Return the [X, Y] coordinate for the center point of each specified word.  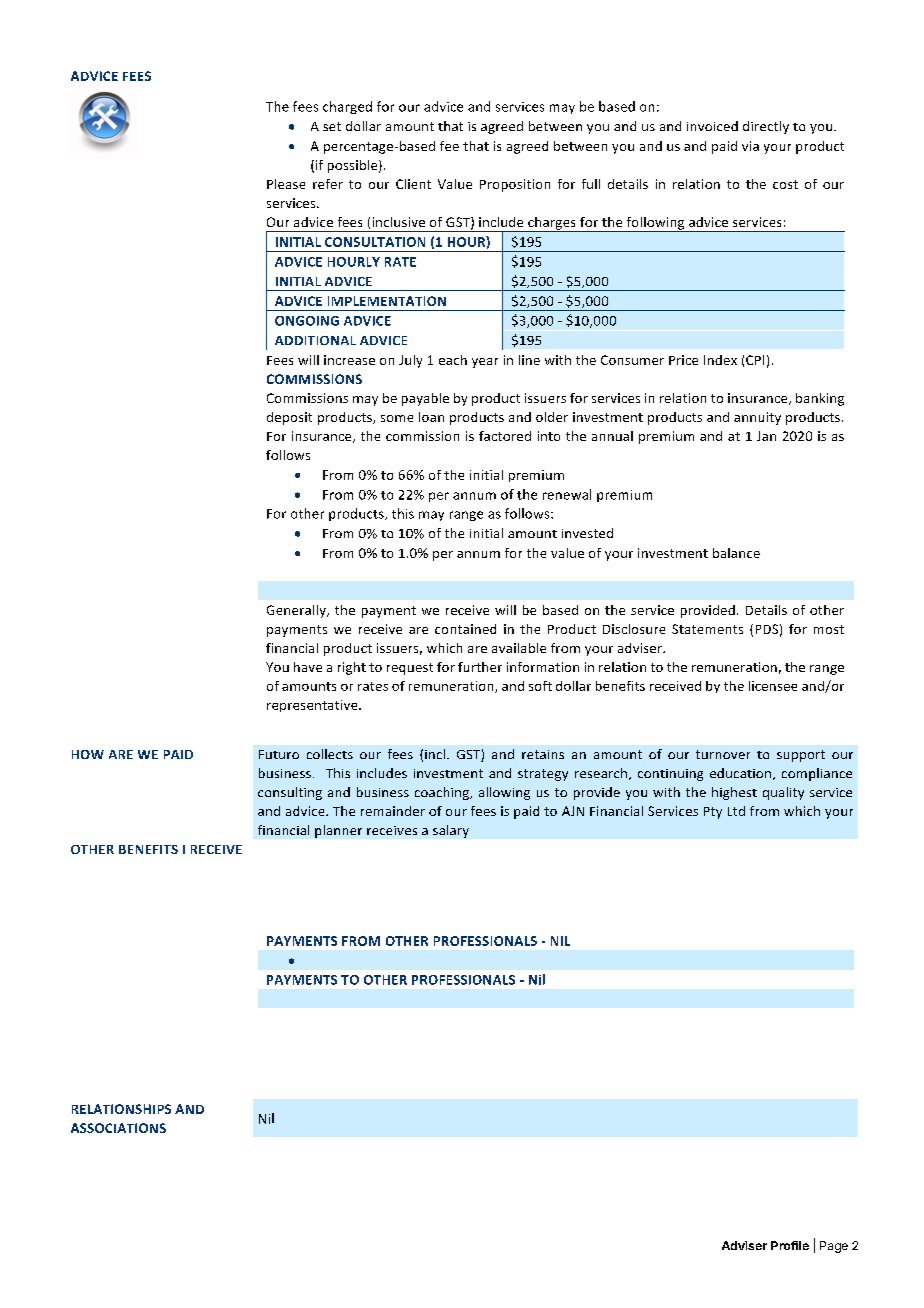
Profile [790, 1245]
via [750, 146]
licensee [773, 686]
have [308, 667]
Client [413, 184]
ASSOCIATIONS [118, 1128]
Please [286, 184]
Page [834, 1247]
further [480, 667]
